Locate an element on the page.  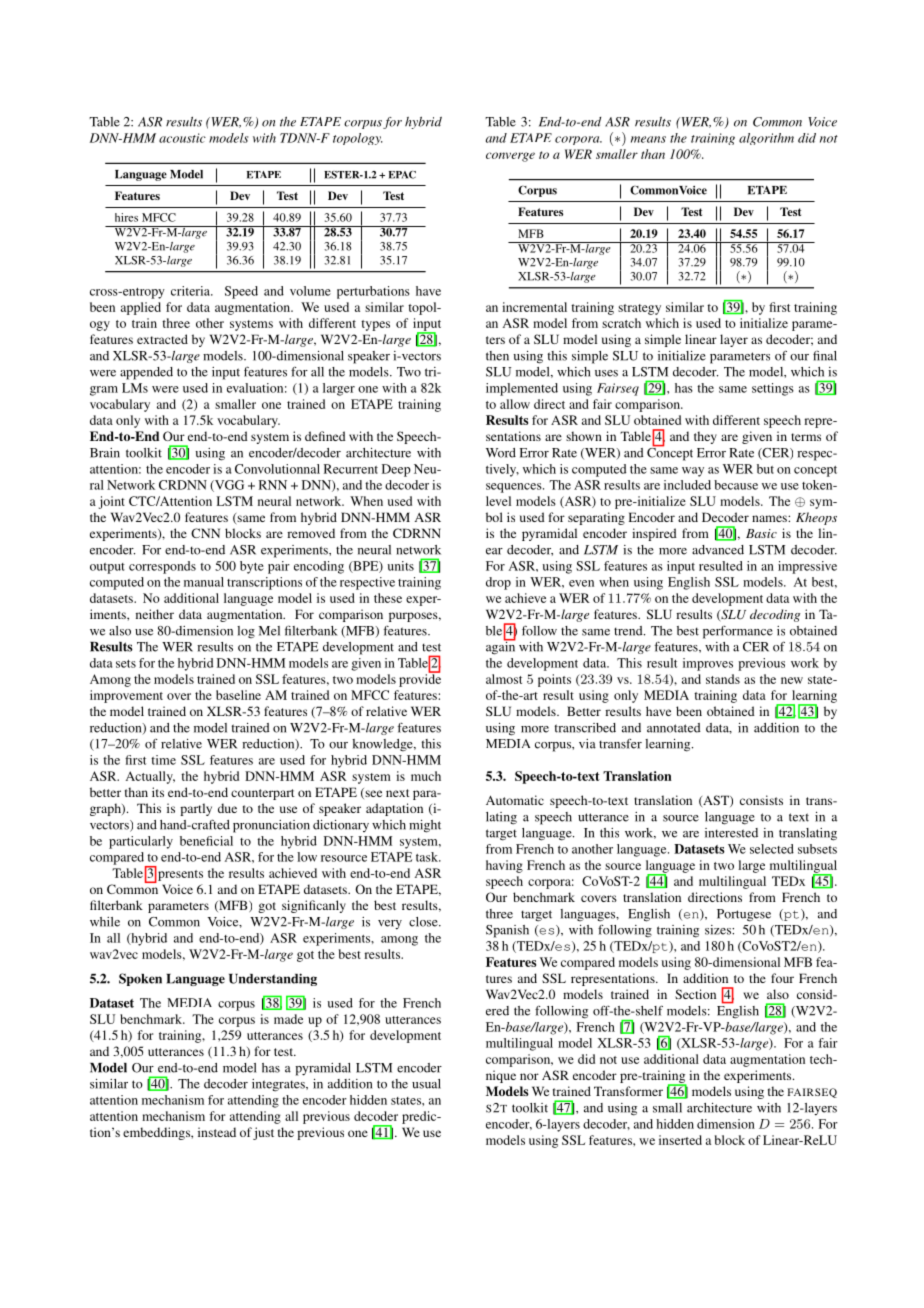
algorithm is located at coordinates (766, 139).
